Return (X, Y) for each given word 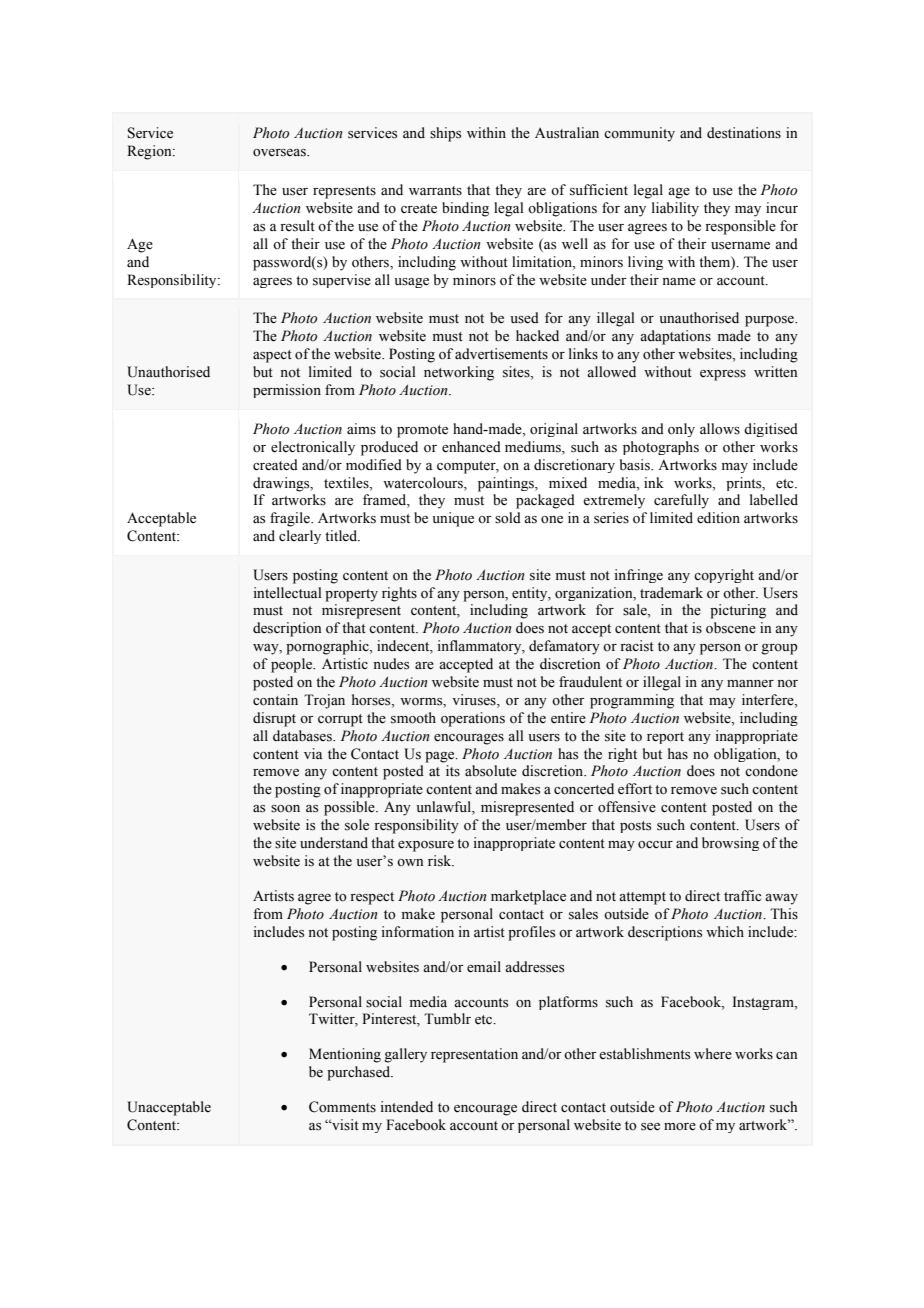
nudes (391, 664)
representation (474, 1055)
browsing (730, 844)
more (680, 1127)
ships (445, 134)
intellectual (287, 593)
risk (441, 861)
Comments (342, 1107)
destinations (744, 133)
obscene (731, 628)
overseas (280, 153)
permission (287, 391)
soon (285, 809)
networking (459, 373)
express (723, 375)
